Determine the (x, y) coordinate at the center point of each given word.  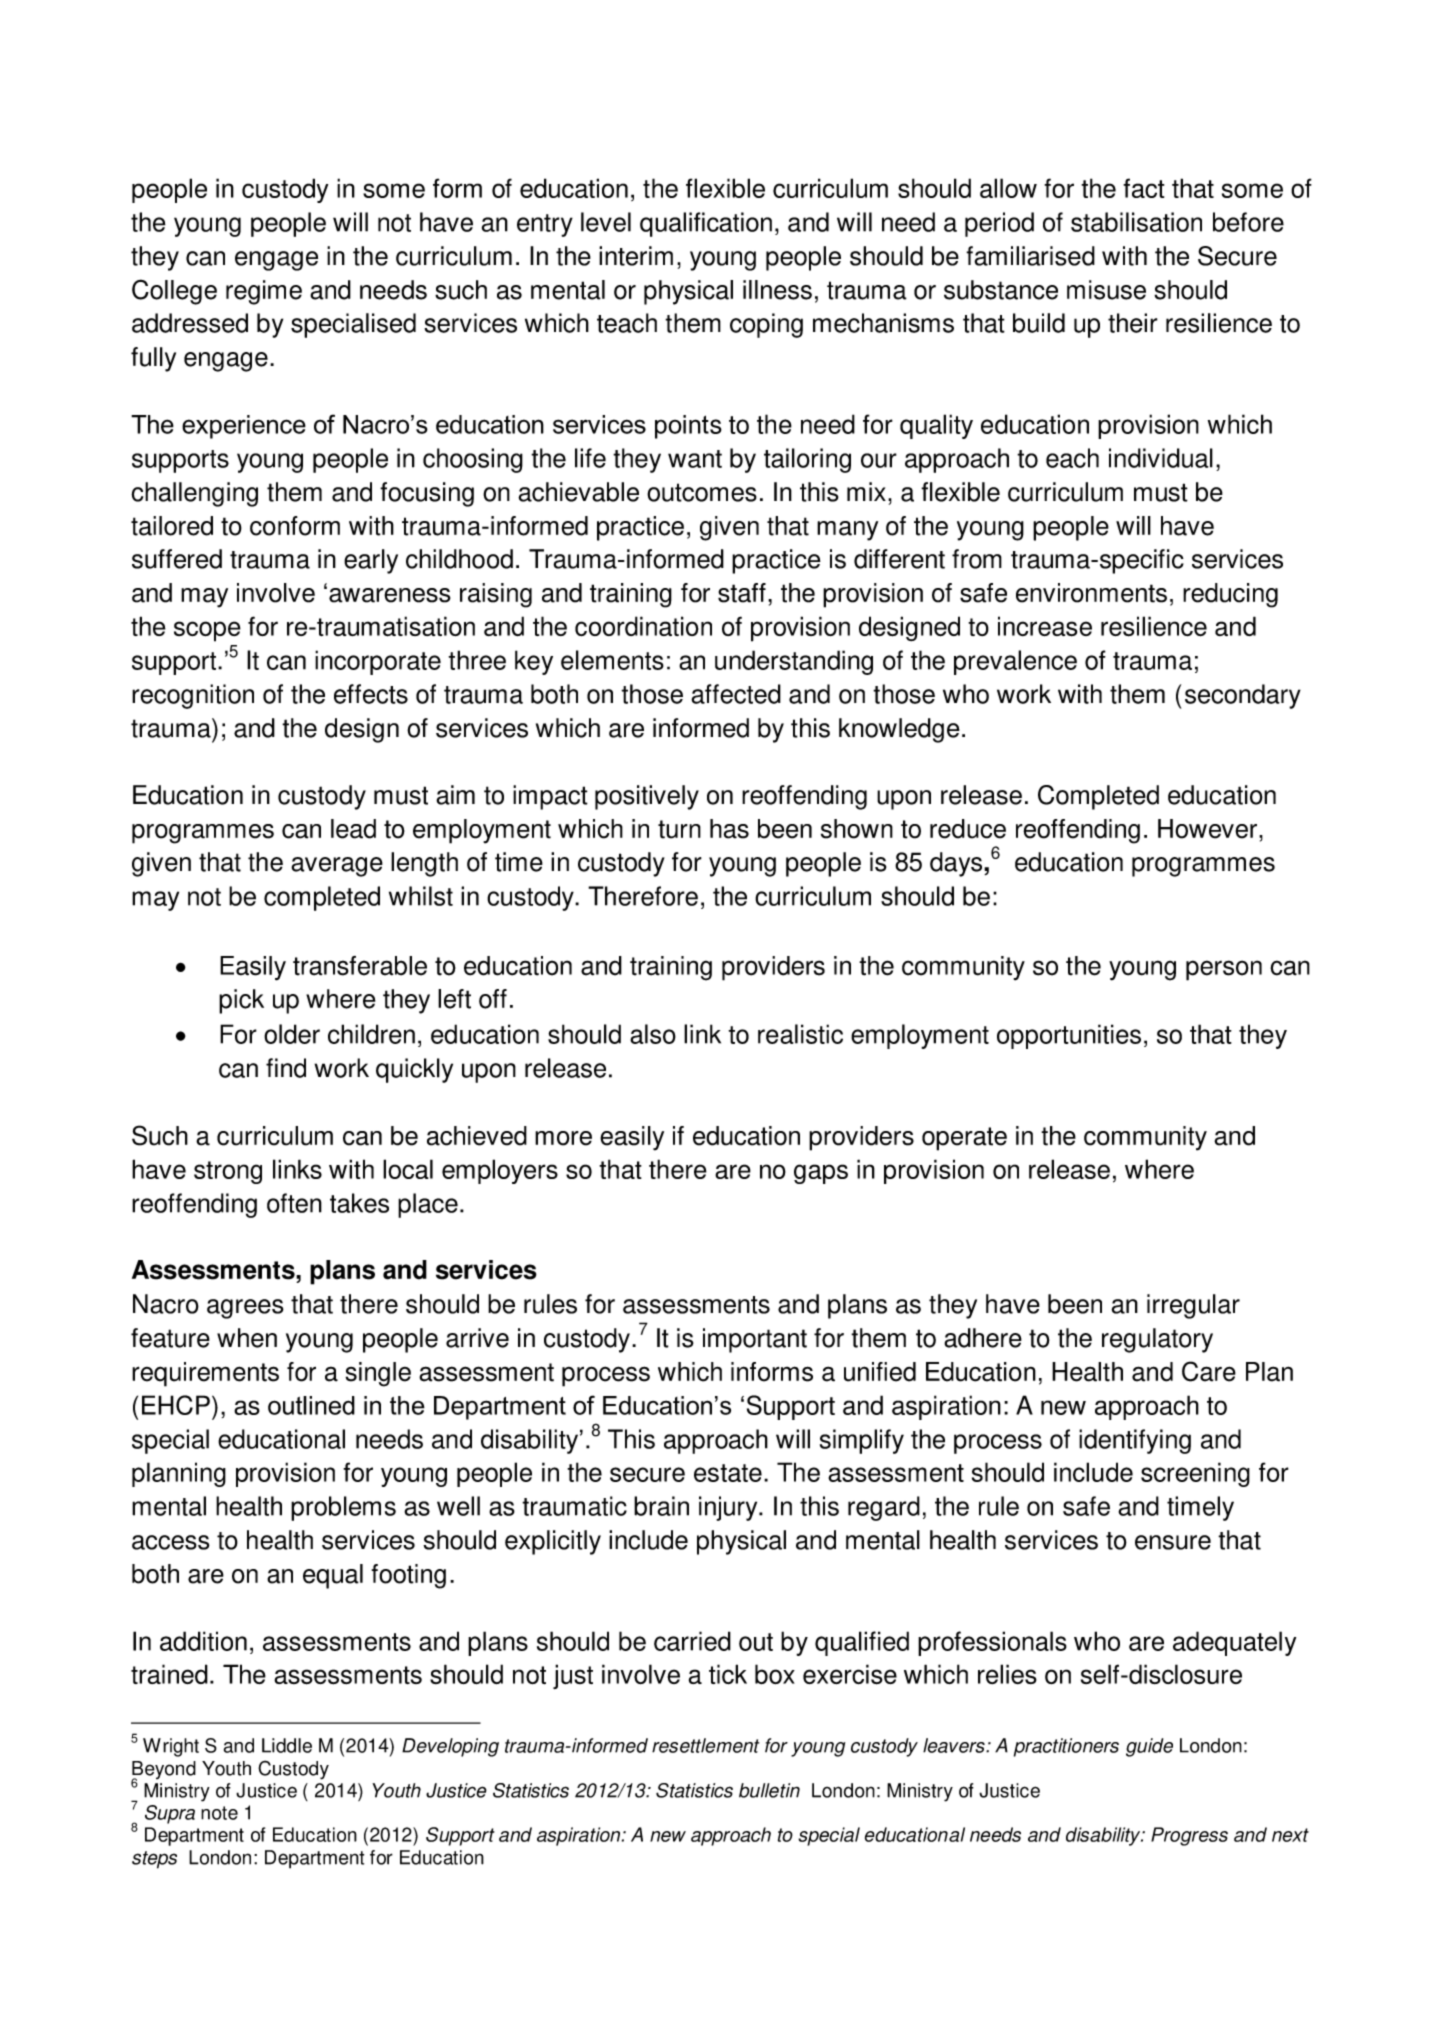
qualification (706, 224)
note (219, 1813)
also (653, 1034)
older (292, 1034)
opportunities (1069, 1036)
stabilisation (1136, 222)
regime (264, 292)
